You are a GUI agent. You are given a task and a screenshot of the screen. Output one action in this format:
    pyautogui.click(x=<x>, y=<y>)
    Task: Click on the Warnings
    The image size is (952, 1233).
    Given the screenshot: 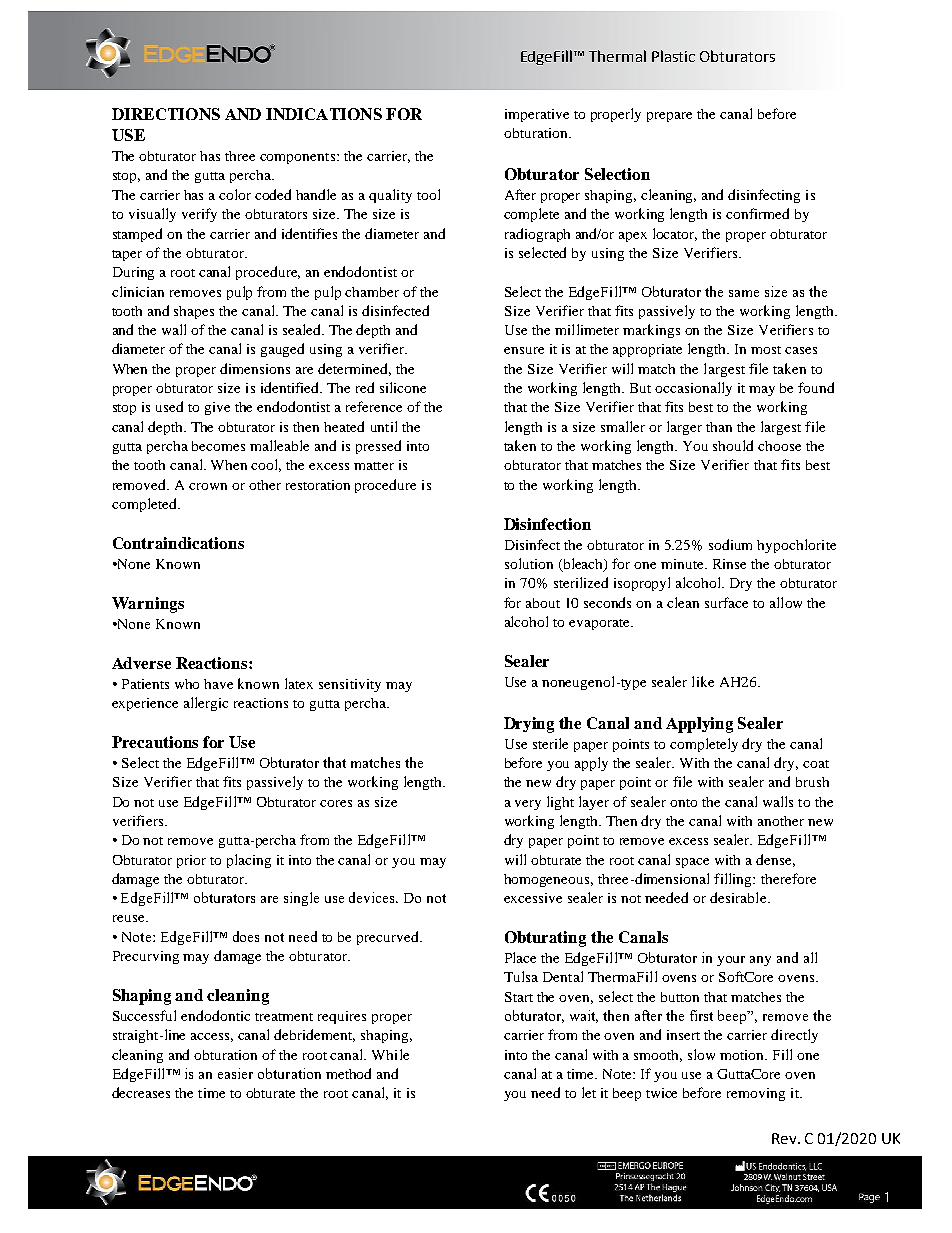 What is the action you would take?
    pyautogui.click(x=148, y=605)
